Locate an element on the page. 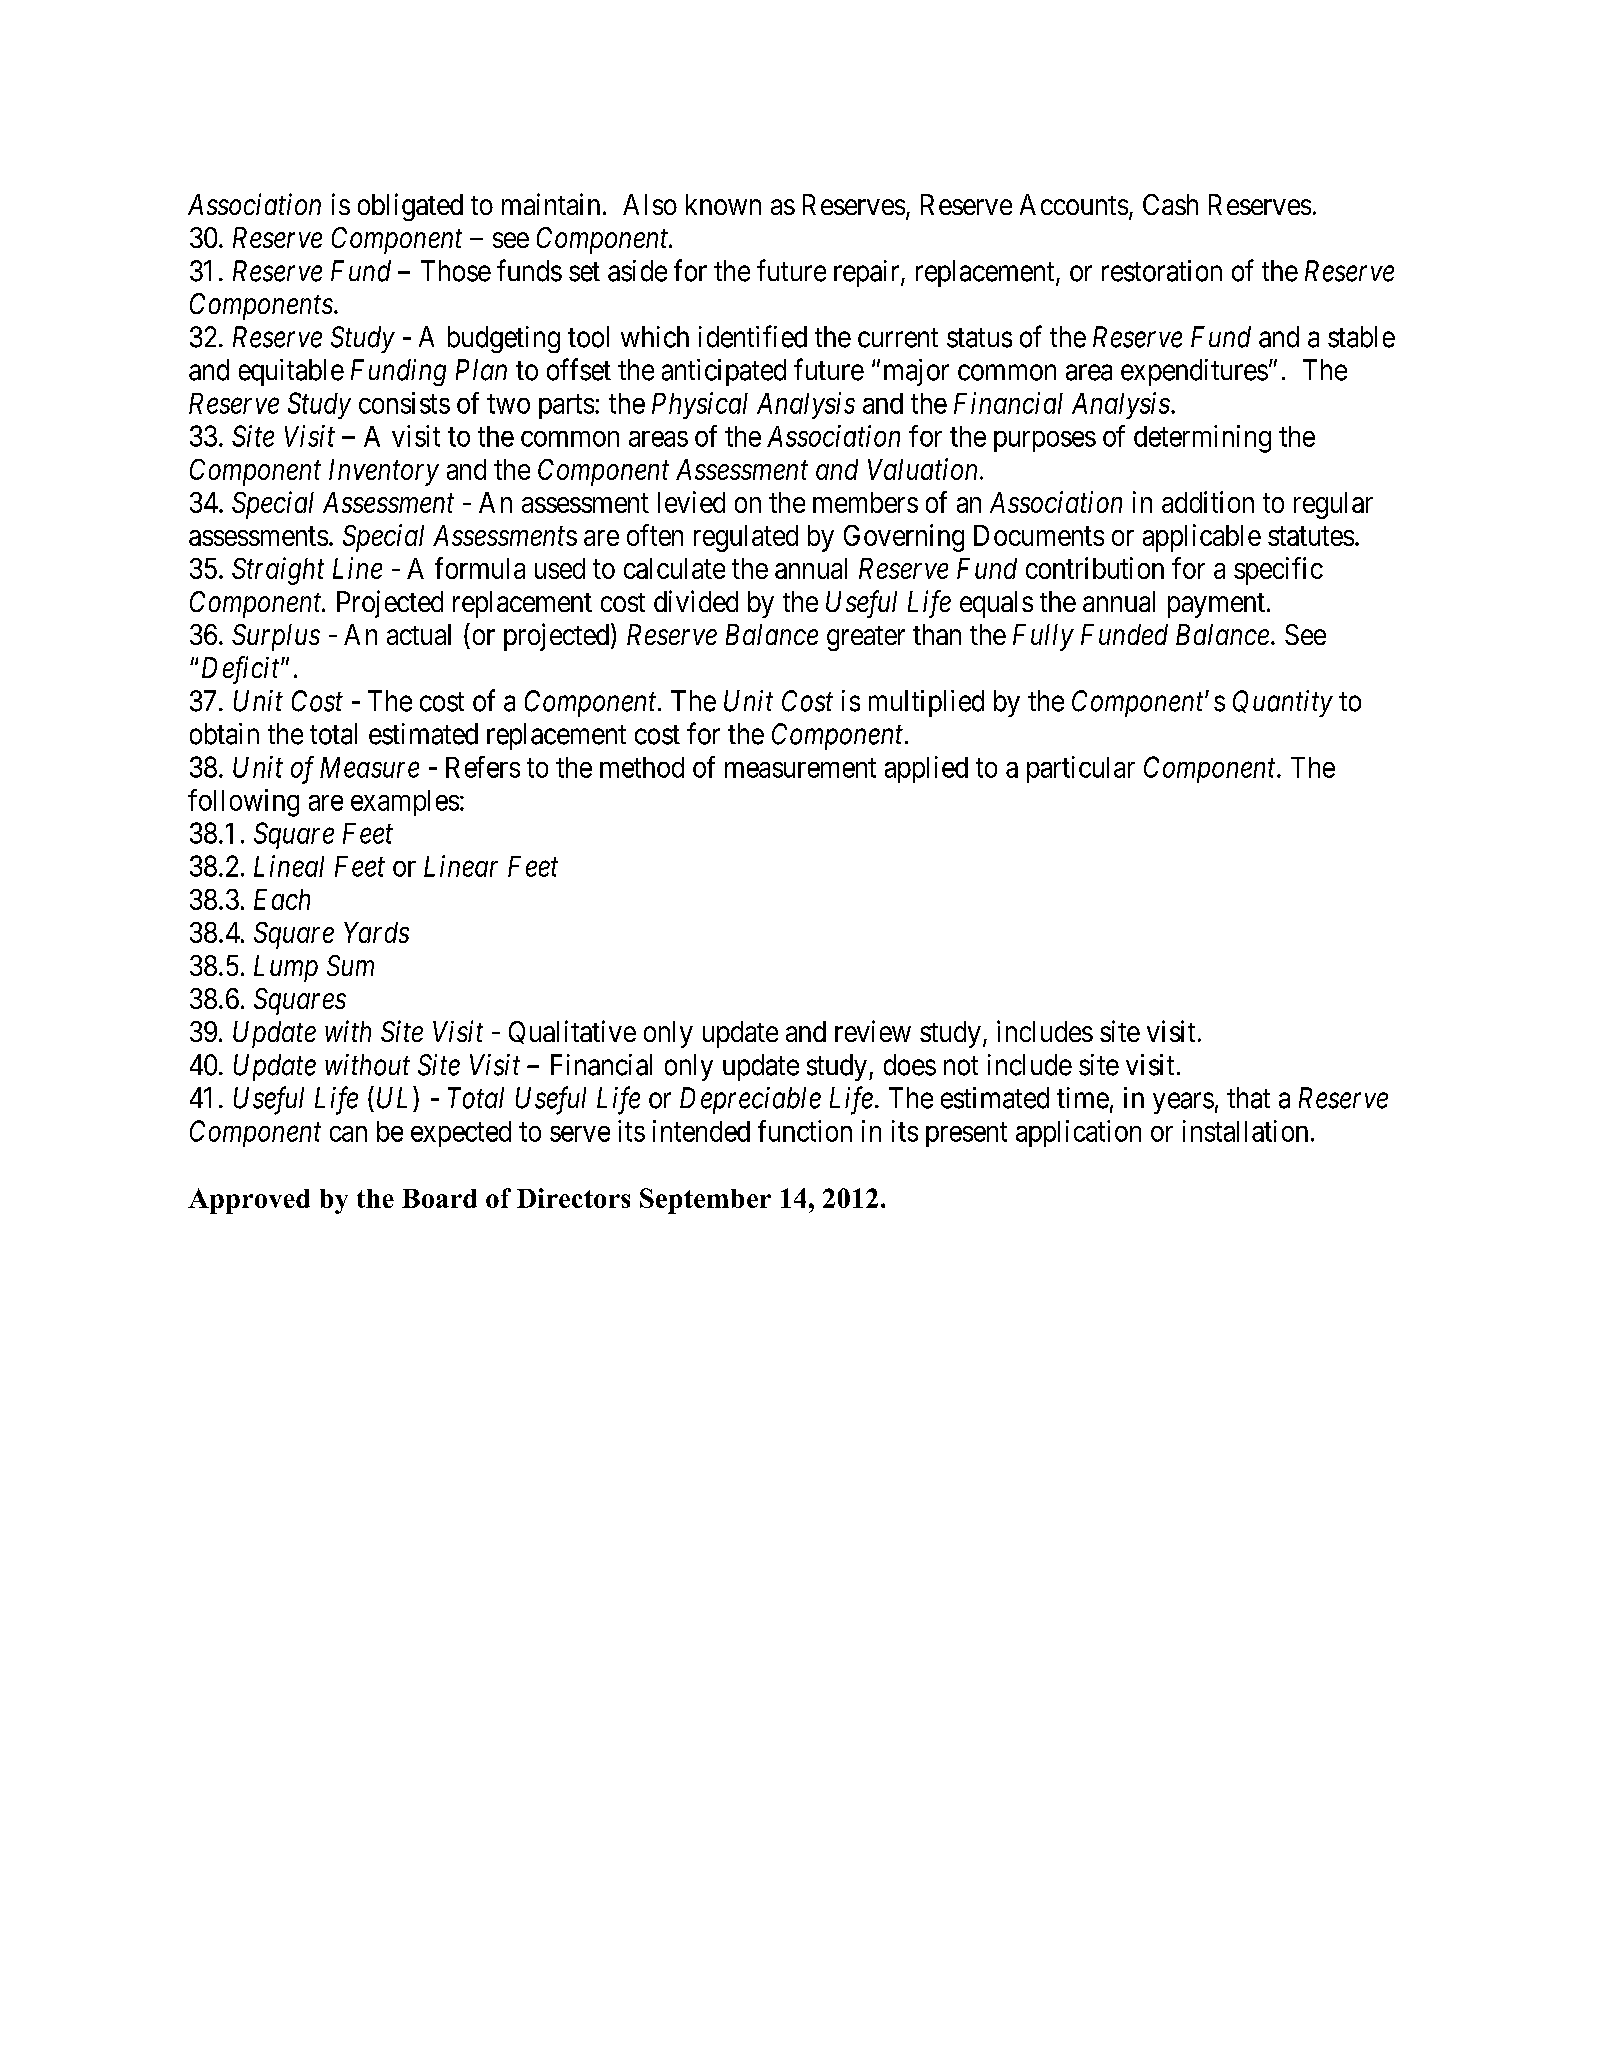 Image resolution: width=1601 pixels, height=2072 pixels. function is located at coordinates (805, 1131).
